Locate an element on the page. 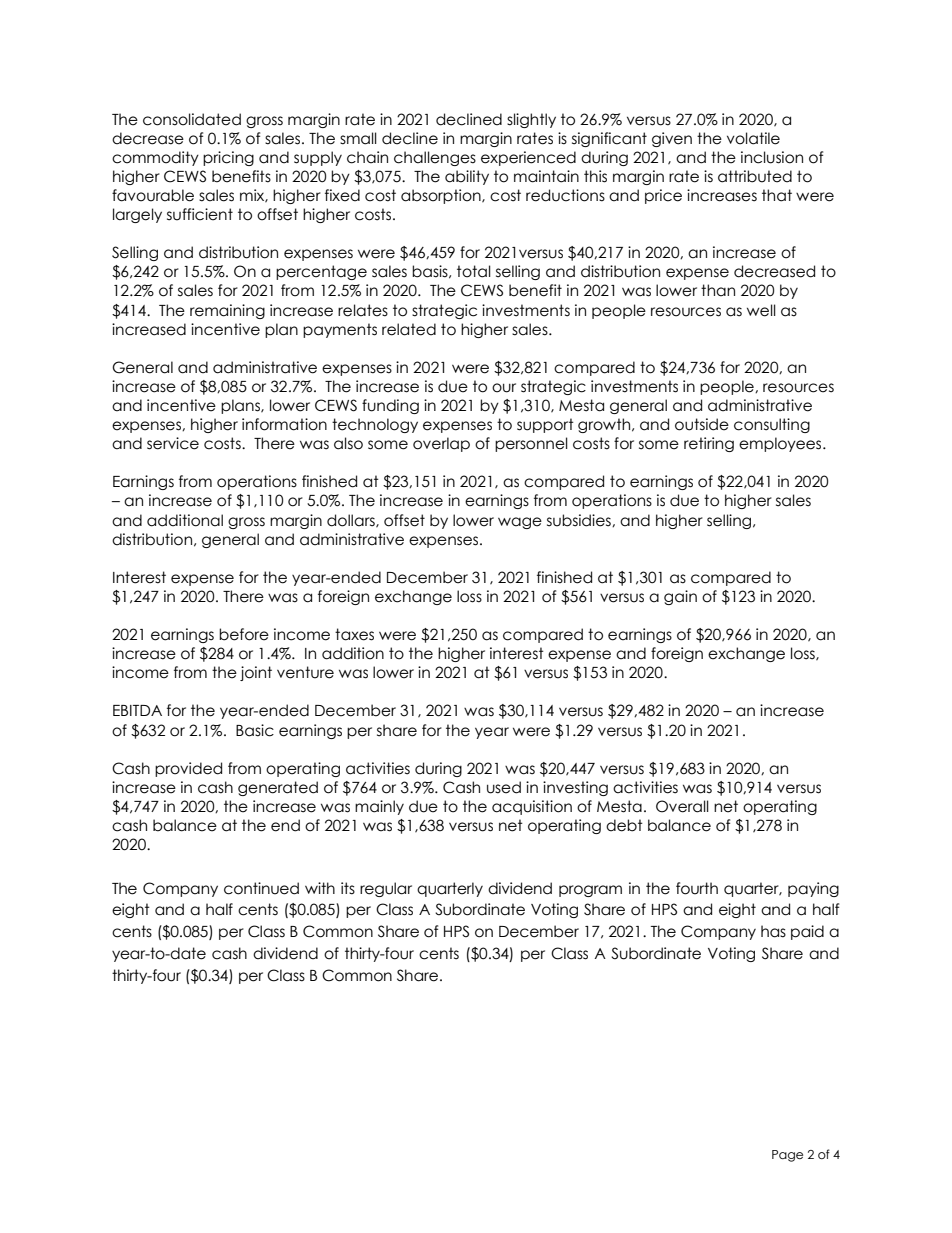 The height and width of the document is (1233, 952). continued is located at coordinates (261, 888).
